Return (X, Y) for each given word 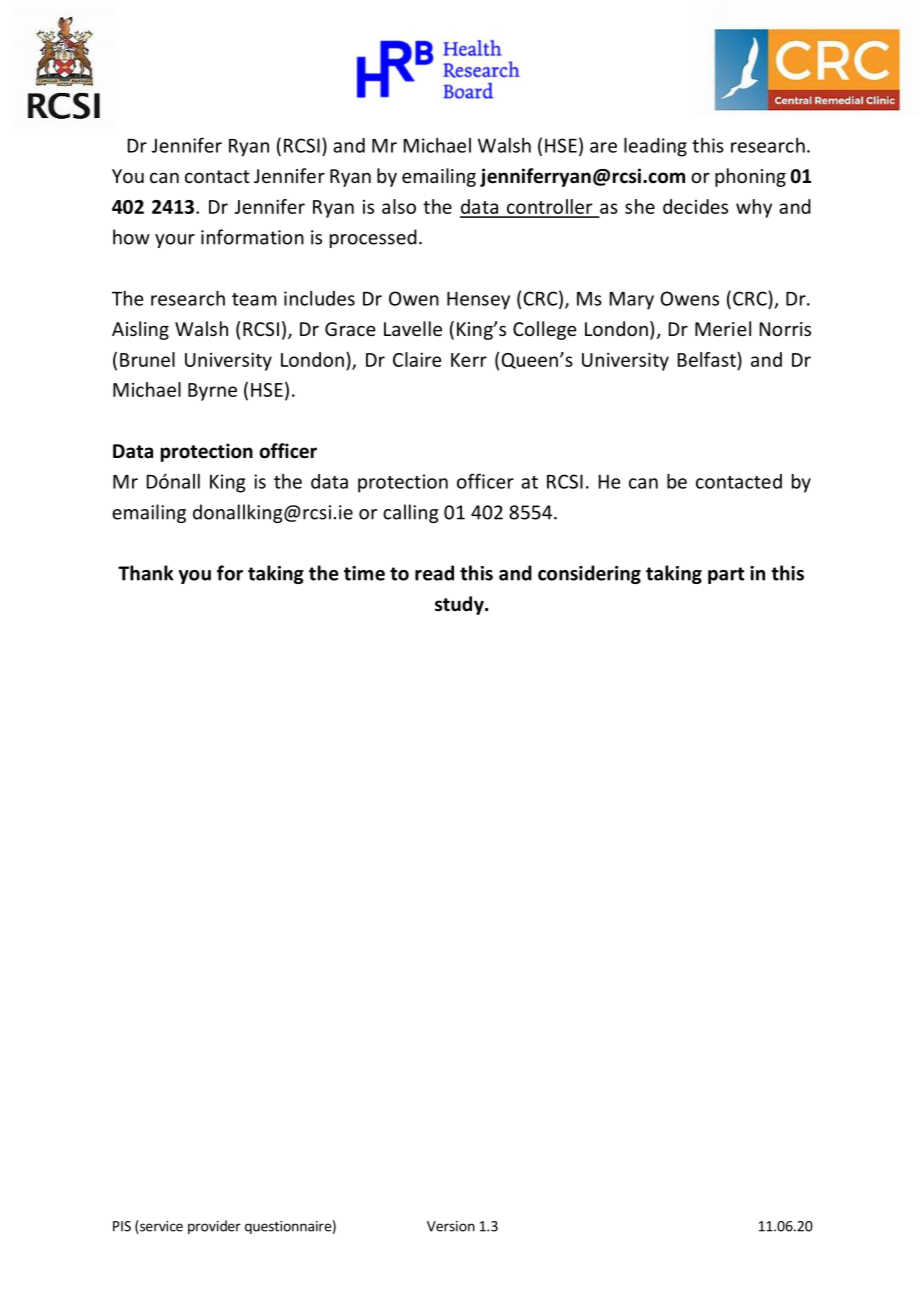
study (460, 605)
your (175, 241)
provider (214, 1227)
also (399, 206)
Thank (145, 573)
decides (695, 206)
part (726, 575)
